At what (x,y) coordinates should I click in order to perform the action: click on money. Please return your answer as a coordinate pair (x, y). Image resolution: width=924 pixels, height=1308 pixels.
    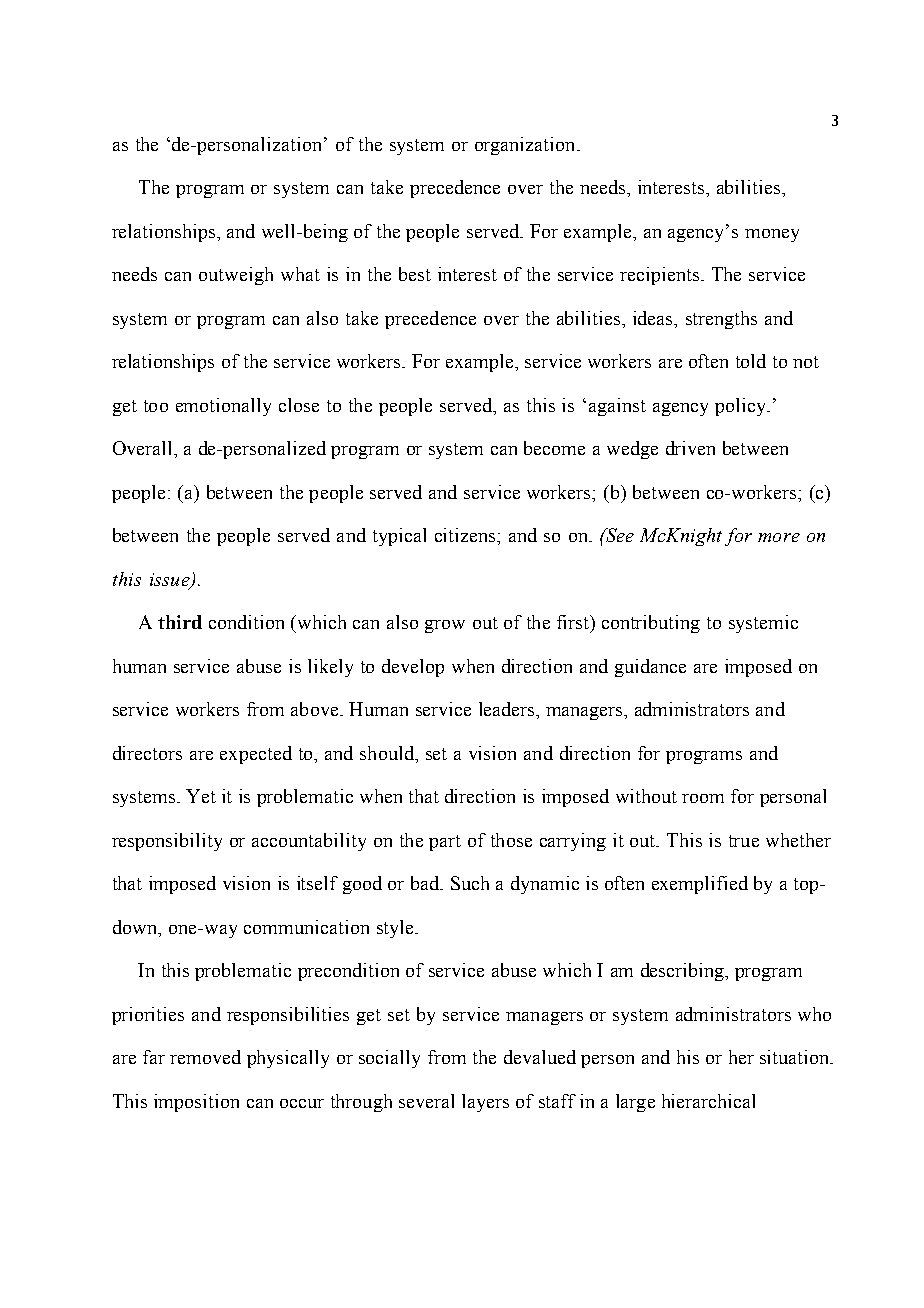
    Looking at the image, I should click on (772, 235).
